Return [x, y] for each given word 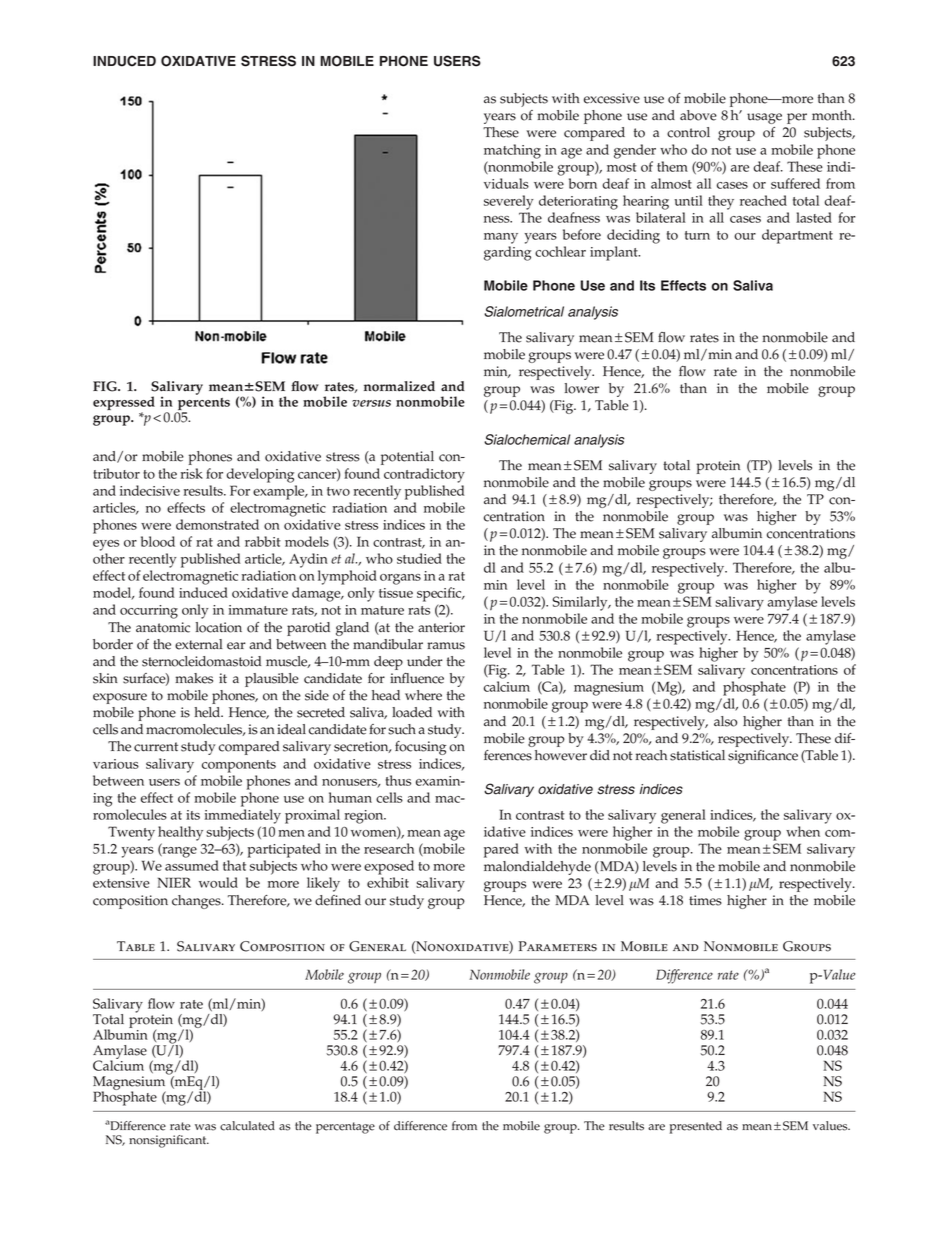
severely [509, 202]
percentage [345, 1128]
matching [512, 151]
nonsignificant [169, 1141]
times [705, 900]
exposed [389, 867]
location [219, 627]
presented [696, 1127]
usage [764, 118]
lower [582, 388]
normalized [399, 386]
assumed [192, 865]
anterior [441, 627]
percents [204, 404]
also [725, 721]
